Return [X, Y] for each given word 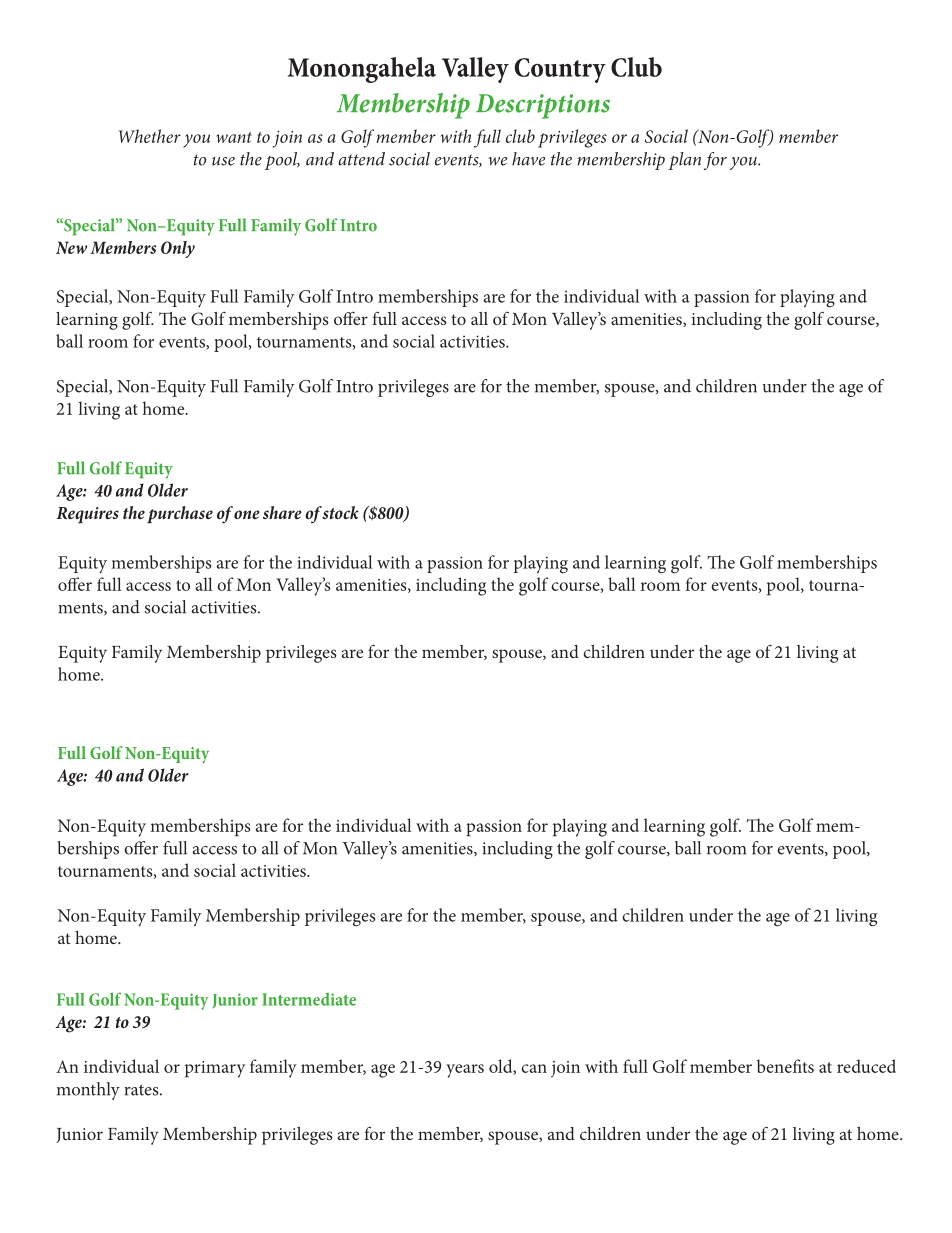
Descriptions [543, 106]
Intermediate [309, 999]
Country [560, 70]
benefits [785, 1066]
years [465, 1071]
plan [684, 161]
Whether [150, 136]
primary [215, 1069]
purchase [180, 515]
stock [340, 512]
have [528, 159]
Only [178, 249]
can [534, 1068]
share [282, 512]
